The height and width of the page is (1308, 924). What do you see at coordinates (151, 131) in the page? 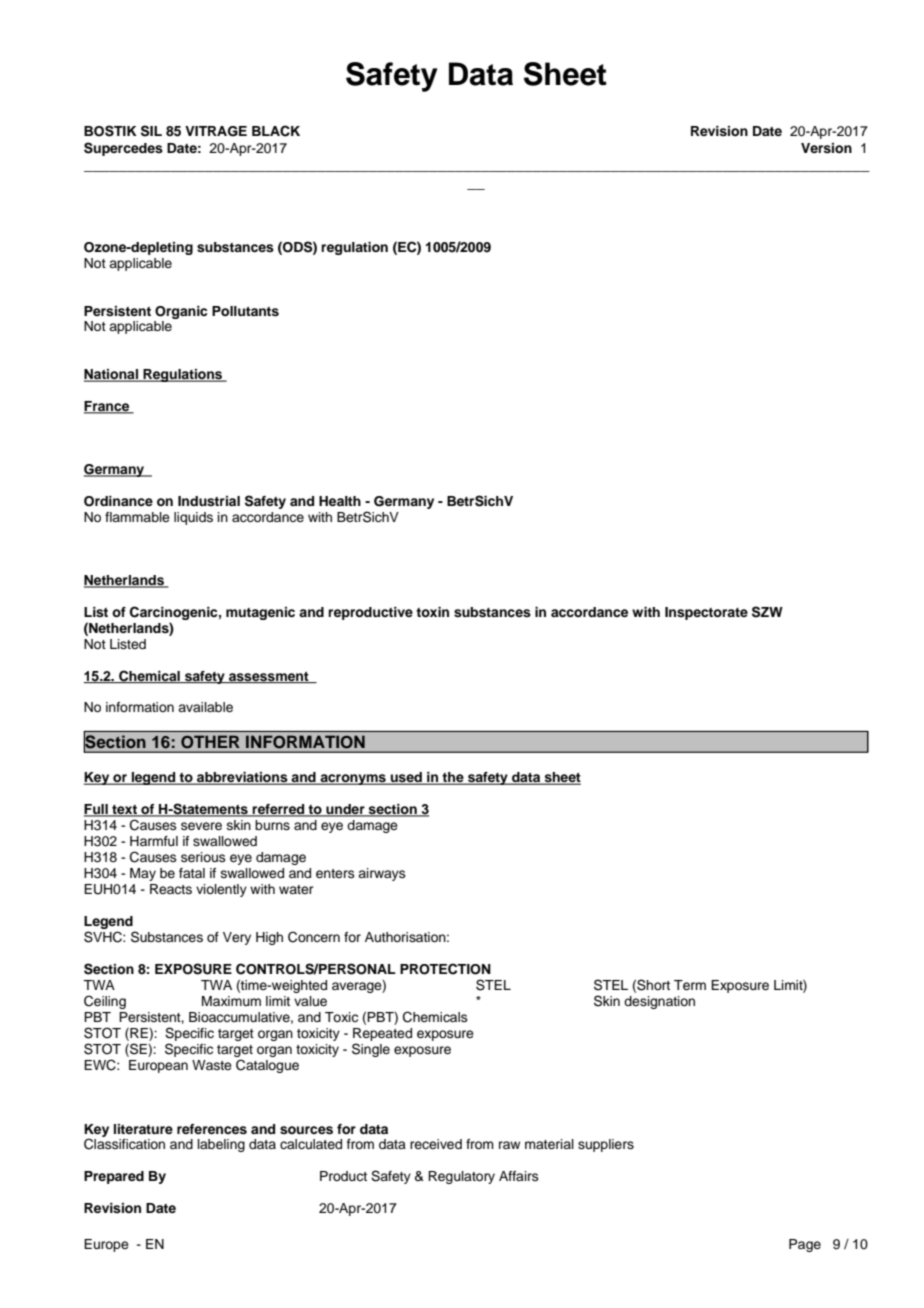
I see `SIL` at bounding box center [151, 131].
